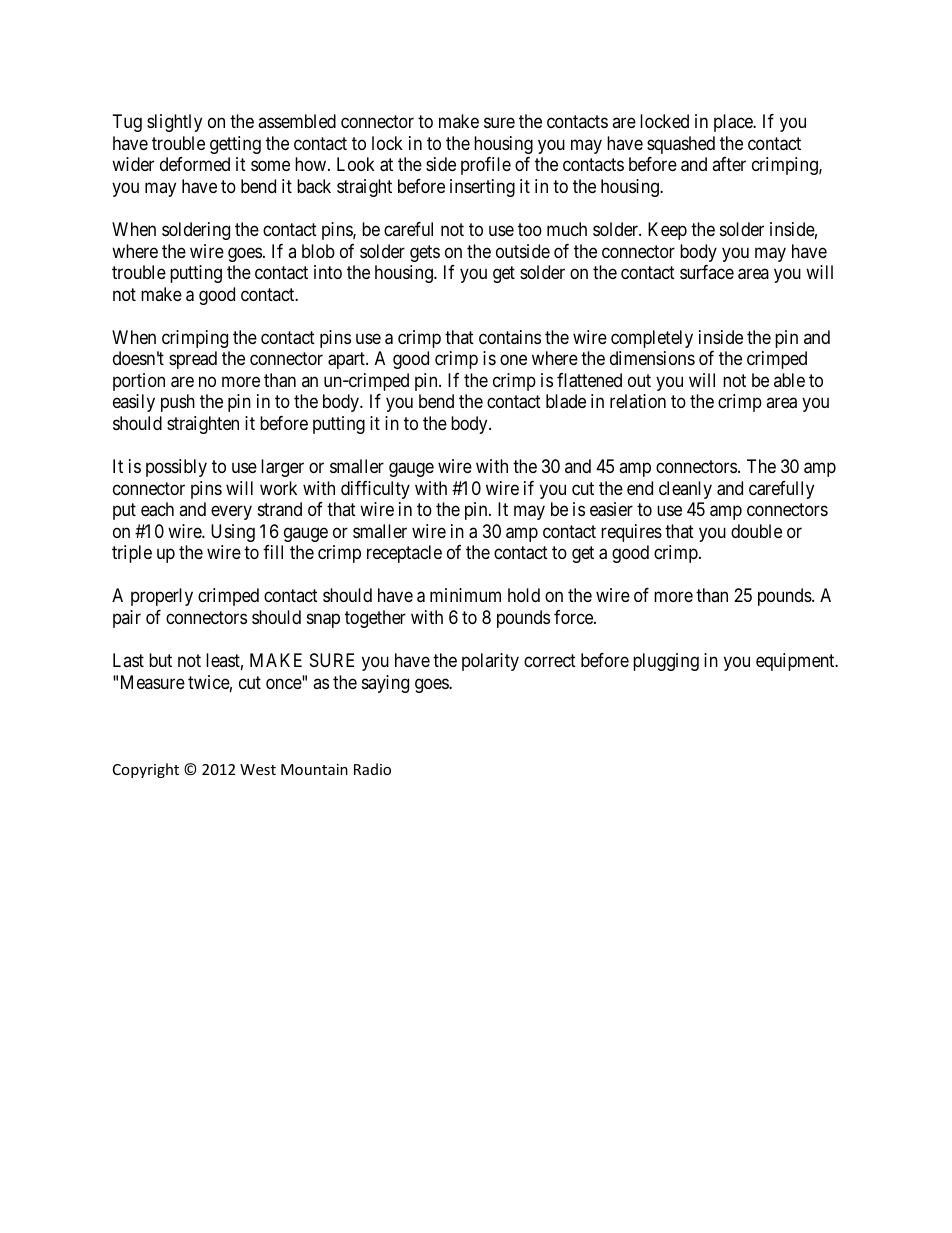 This page has width=952, height=1233. Describe the element at coordinates (235, 145) in the page. I see `getting` at that location.
